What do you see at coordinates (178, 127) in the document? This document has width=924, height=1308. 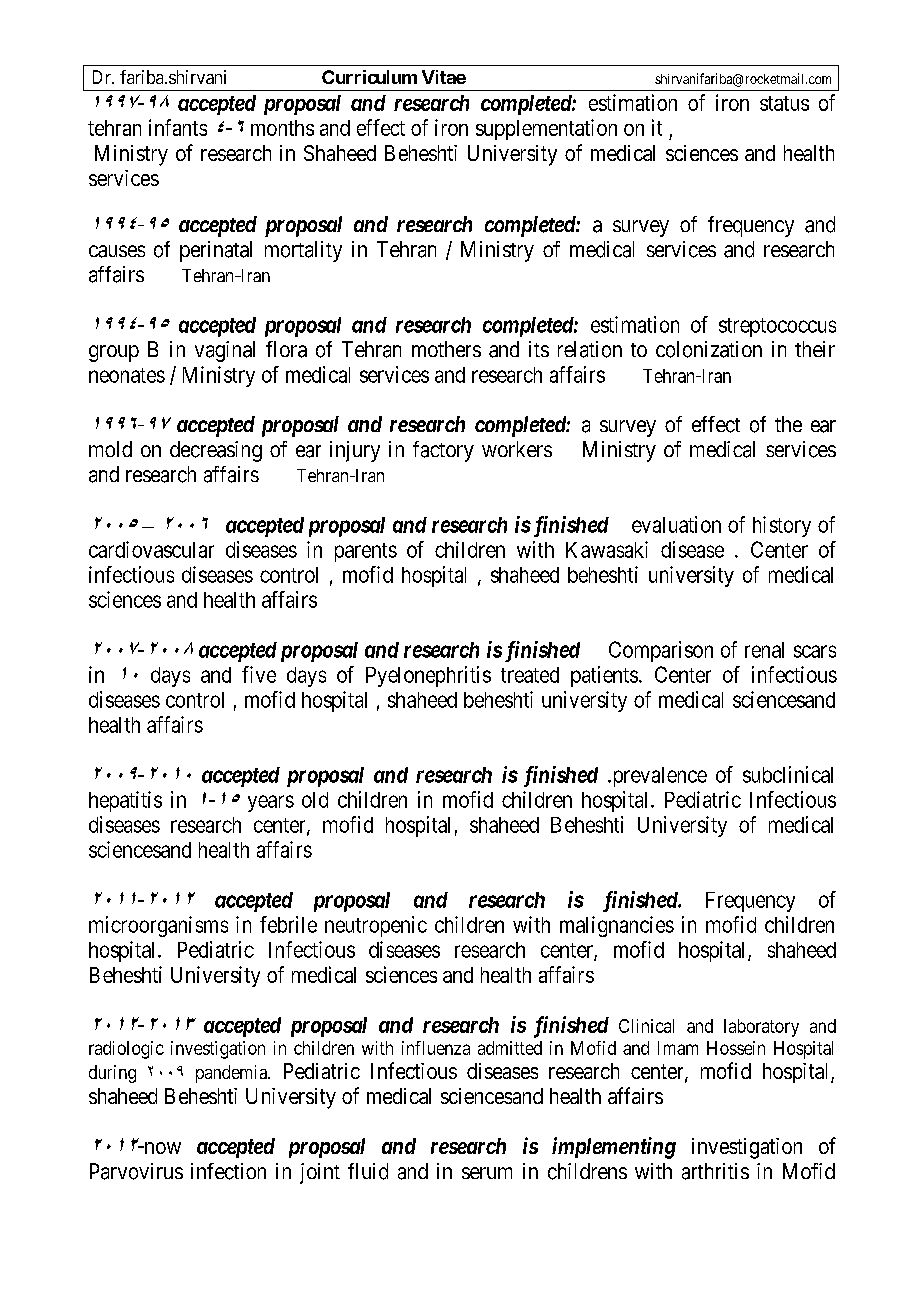 I see `infants` at bounding box center [178, 127].
